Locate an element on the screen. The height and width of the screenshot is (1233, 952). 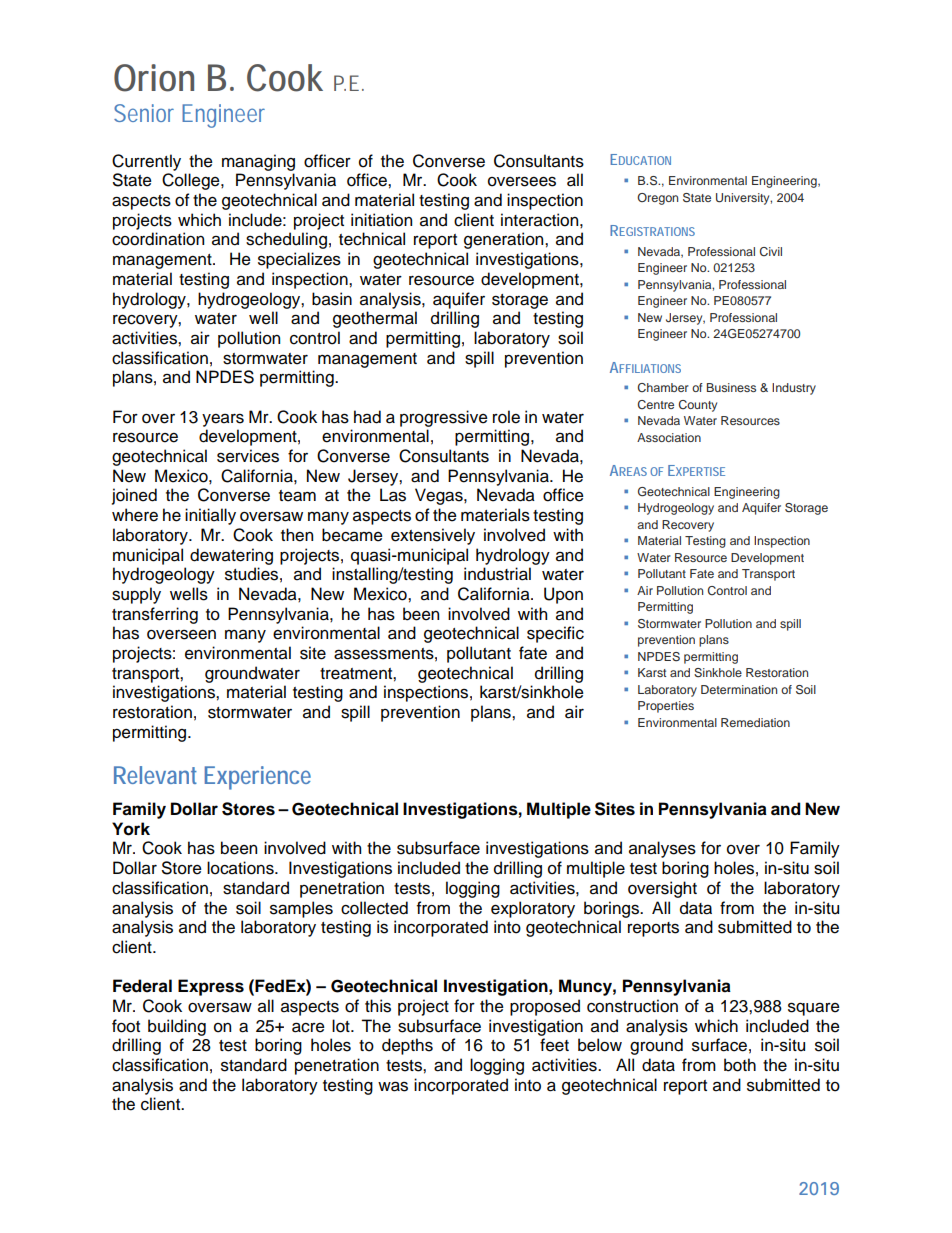
transferring is located at coordinates (155, 615).
